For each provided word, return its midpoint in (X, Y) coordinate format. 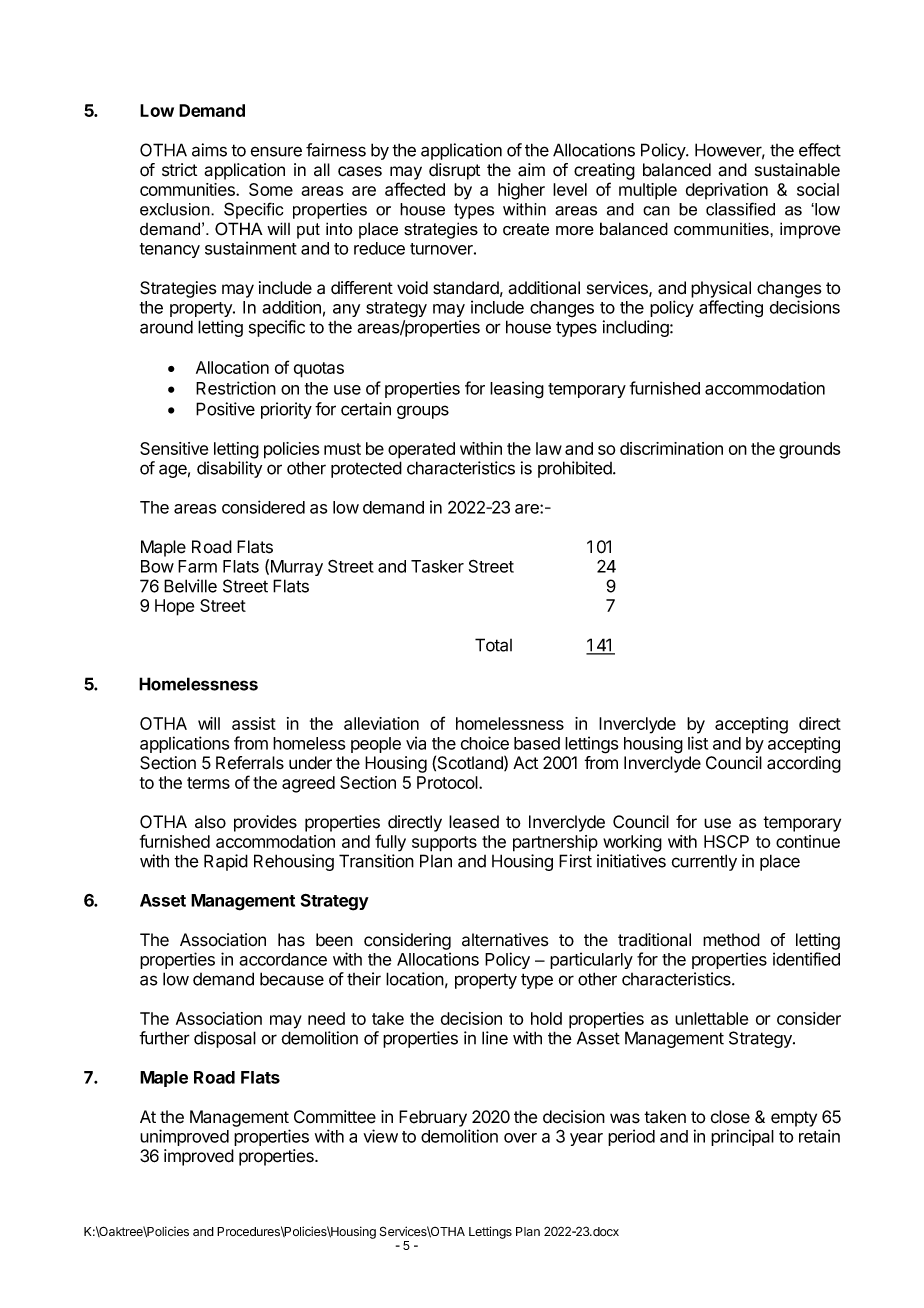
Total (493, 645)
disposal (225, 1039)
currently (704, 862)
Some (271, 189)
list (698, 743)
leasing (517, 390)
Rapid (226, 862)
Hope (174, 607)
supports (444, 844)
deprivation (727, 191)
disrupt (454, 171)
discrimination (671, 448)
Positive (225, 409)
